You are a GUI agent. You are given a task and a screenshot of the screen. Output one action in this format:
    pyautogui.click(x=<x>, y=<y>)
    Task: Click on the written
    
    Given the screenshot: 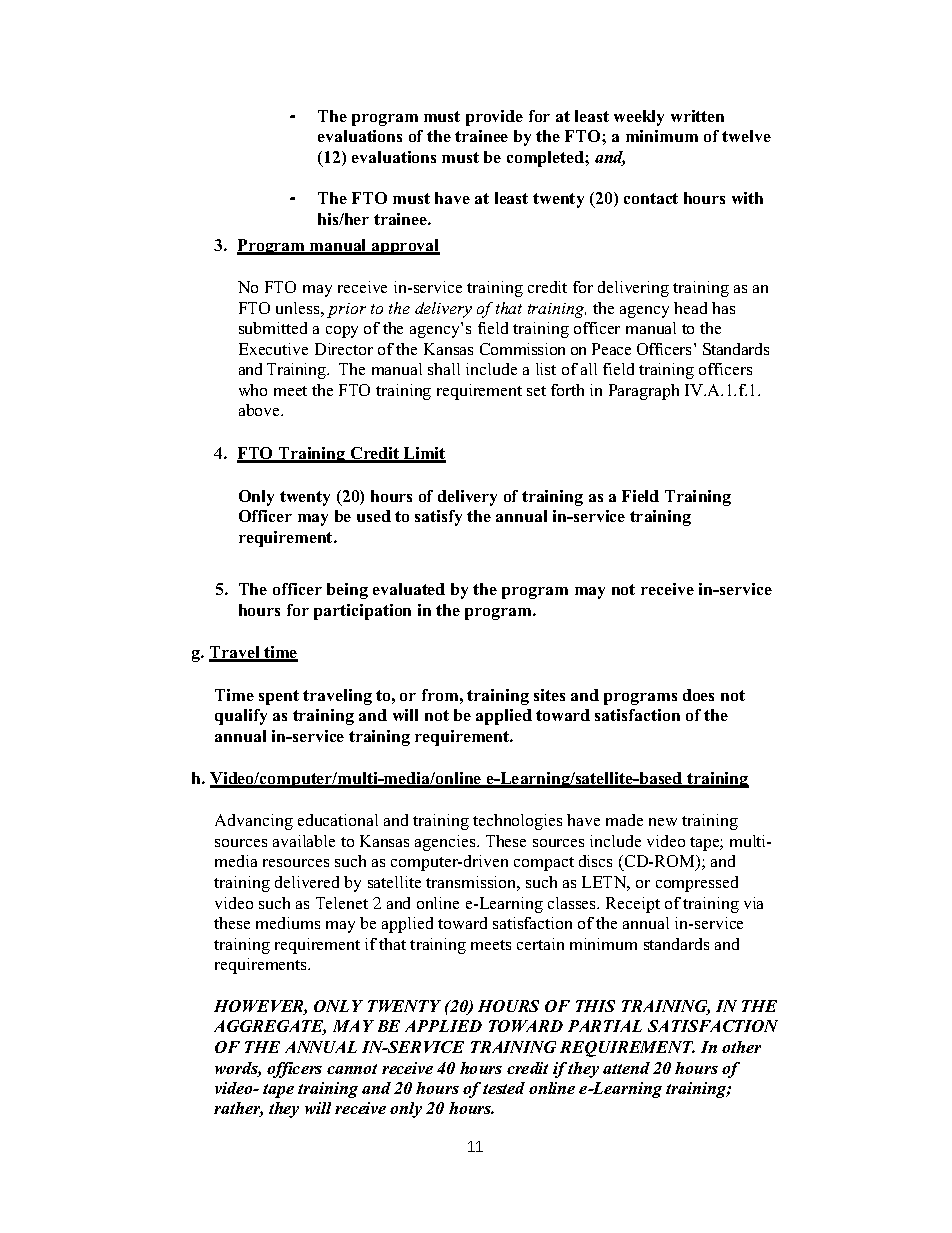 What is the action you would take?
    pyautogui.click(x=697, y=116)
